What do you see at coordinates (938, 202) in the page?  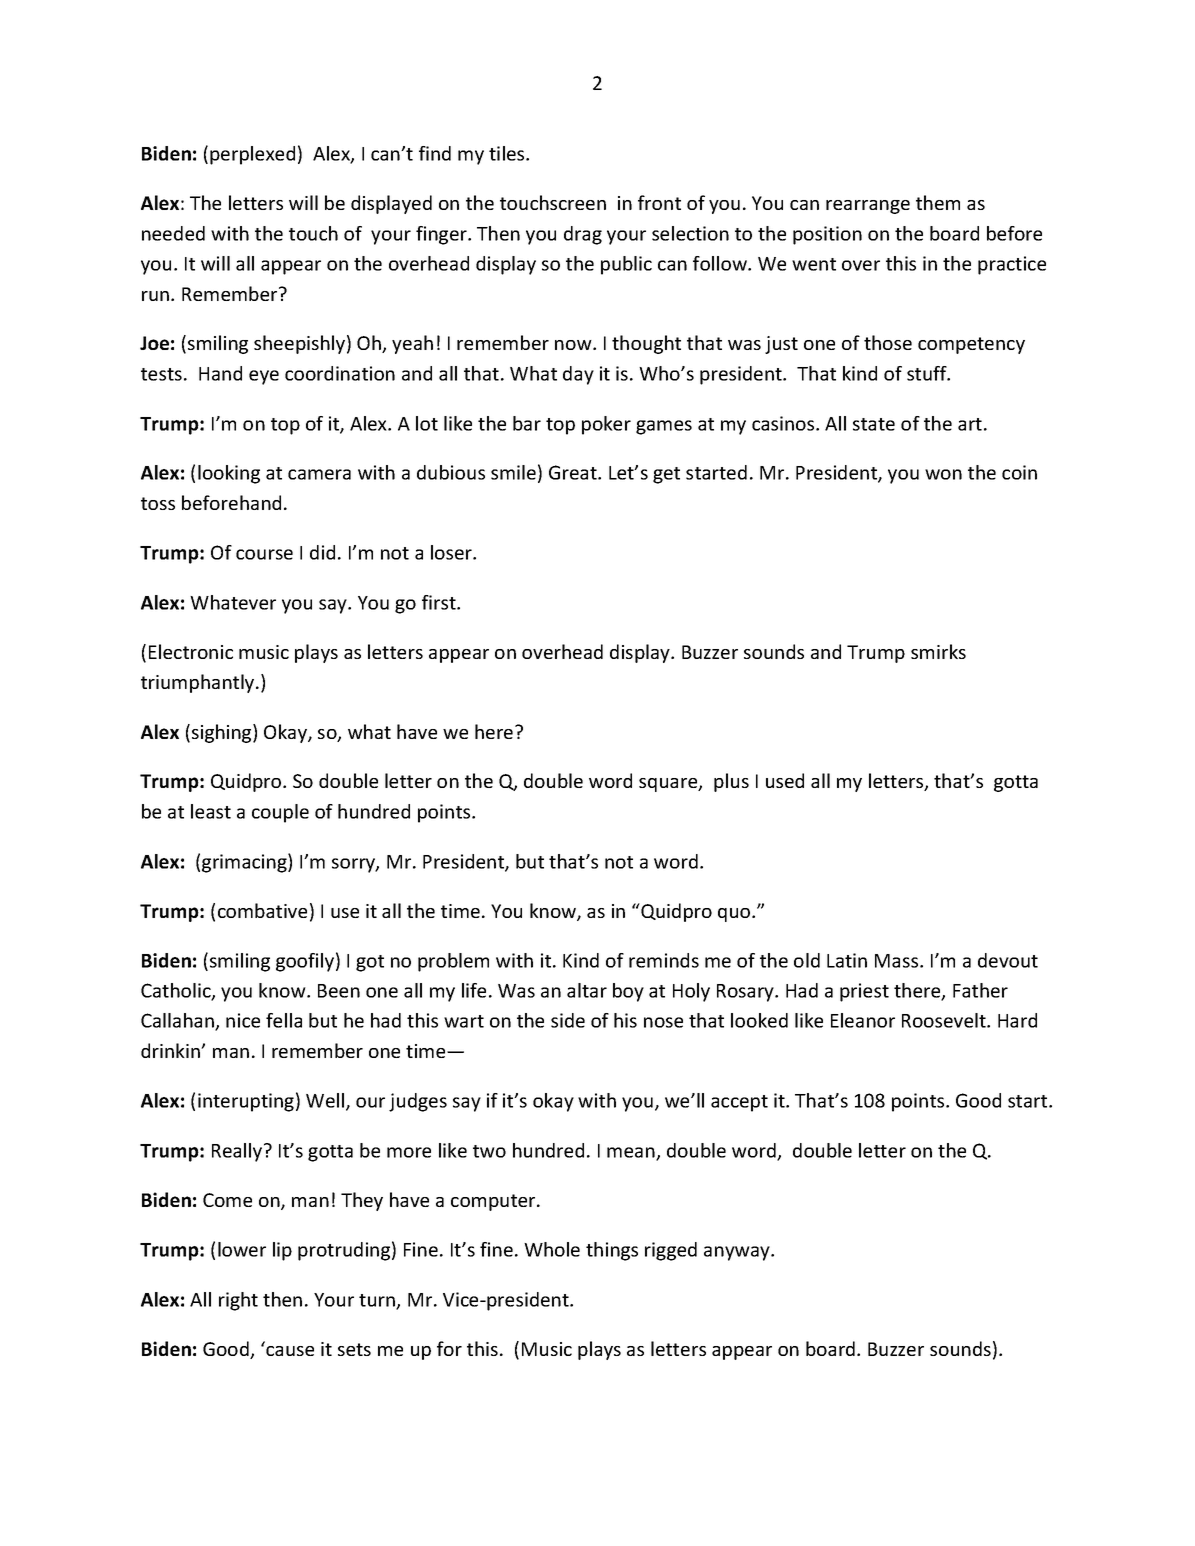 I see `them` at bounding box center [938, 202].
